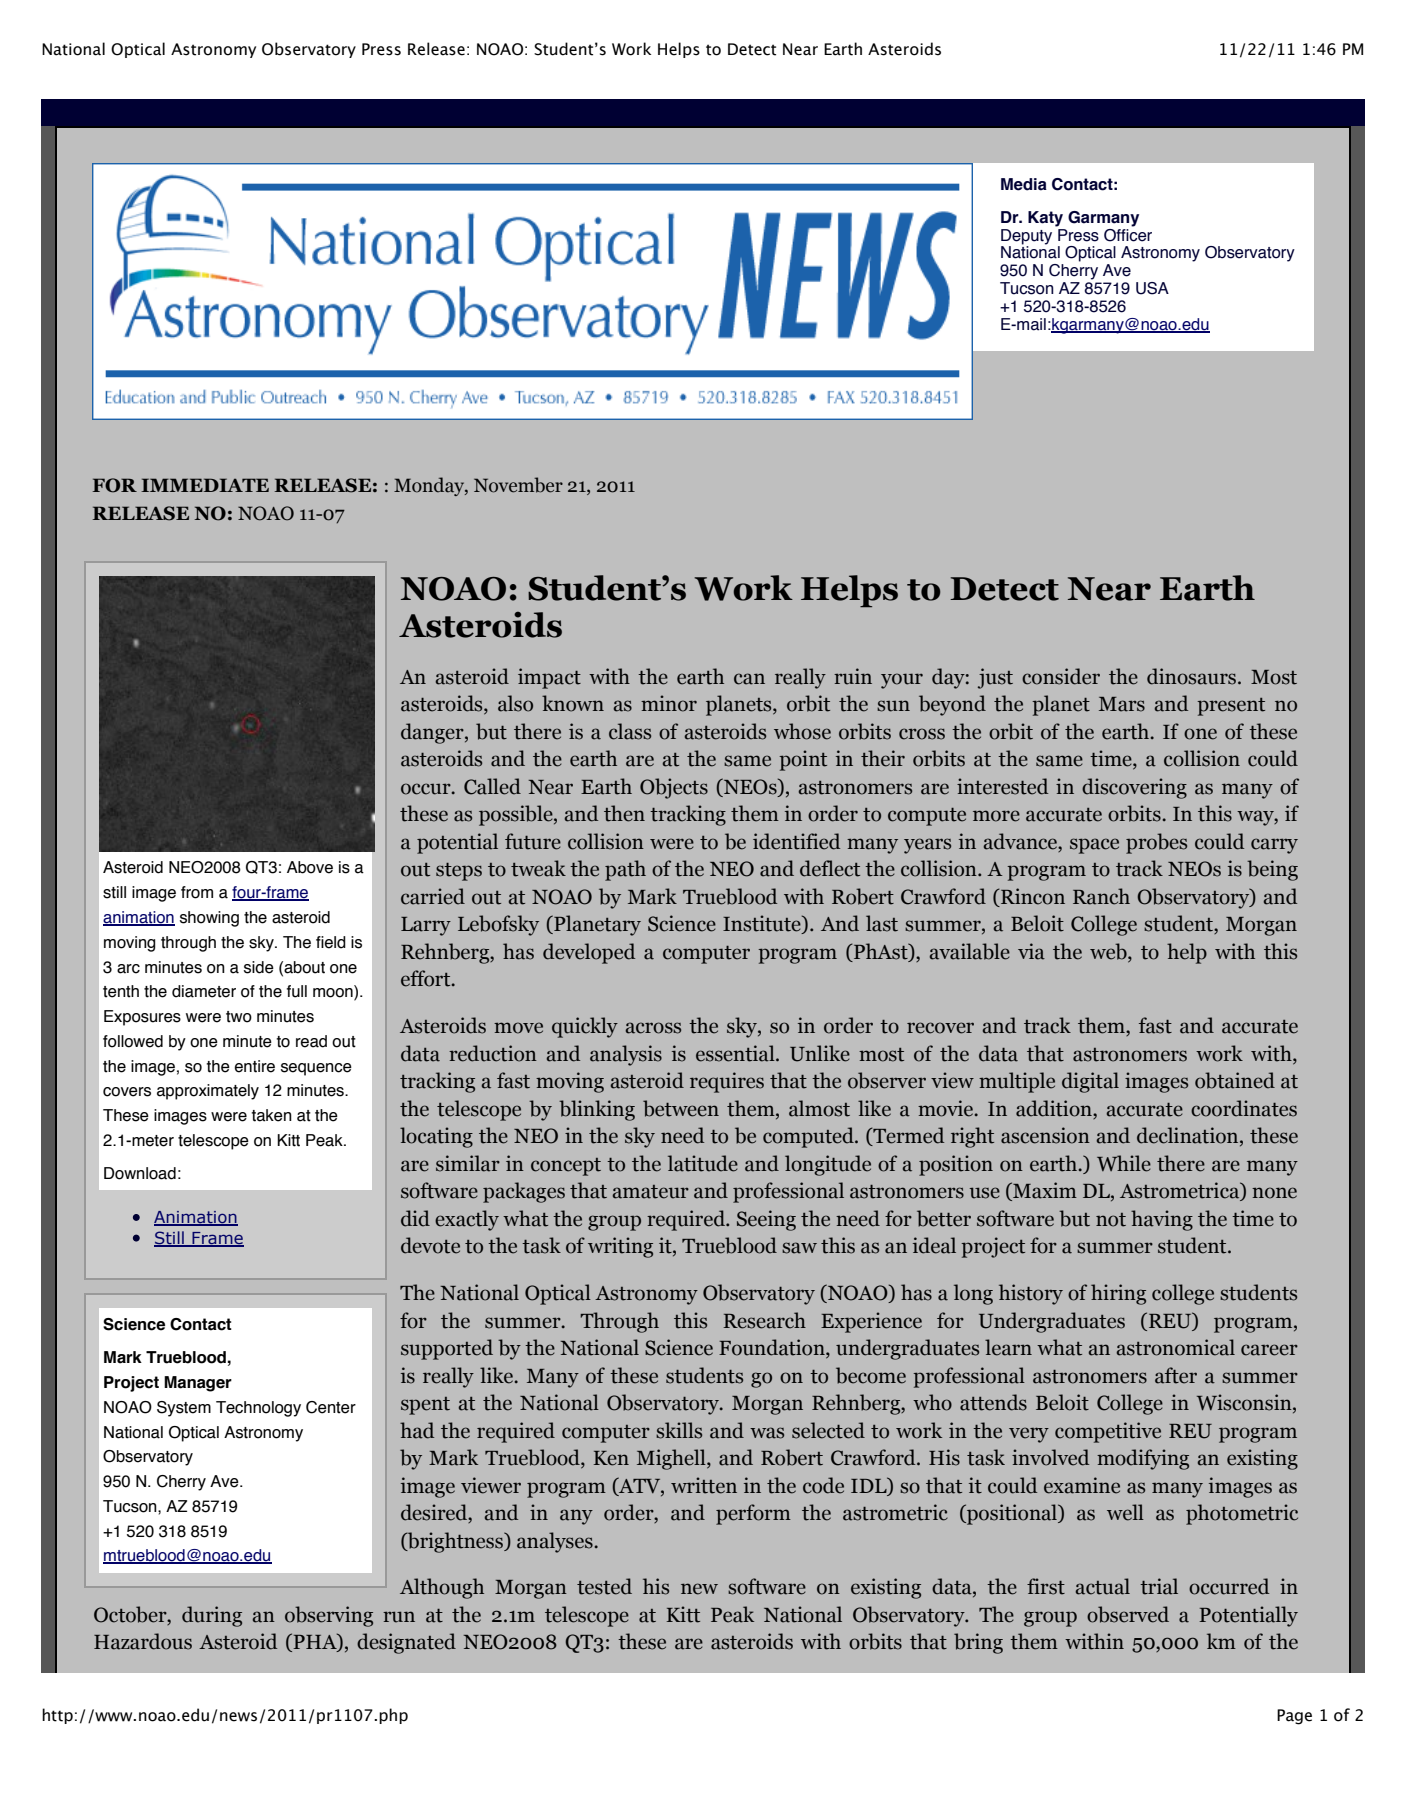 The width and height of the screenshot is (1406, 1820). I want to click on observed, so click(1128, 1614).
